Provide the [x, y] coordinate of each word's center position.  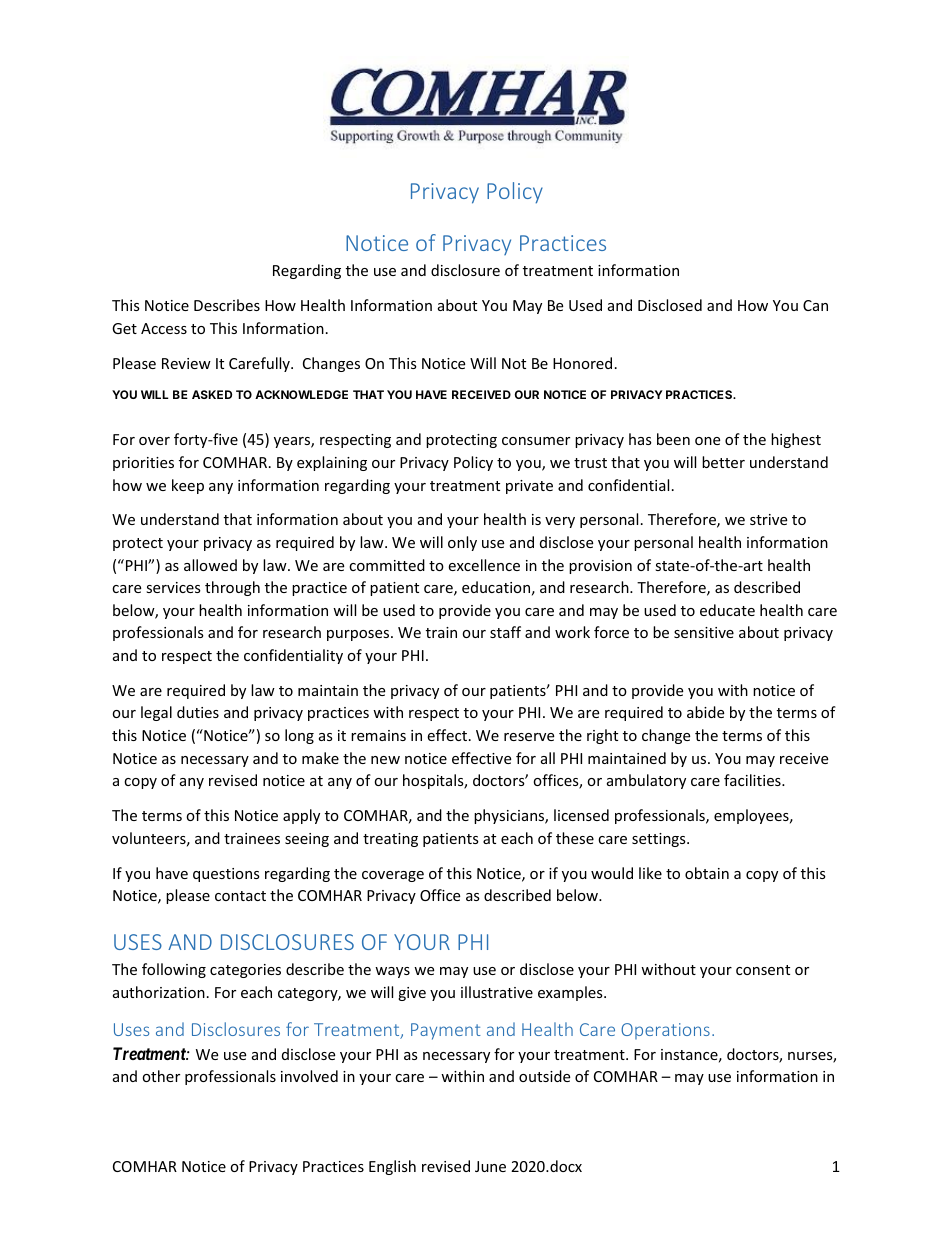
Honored [582, 363]
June [490, 1166]
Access [164, 328]
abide [705, 712]
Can [815, 305]
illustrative [497, 992]
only [462, 543]
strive [768, 519]
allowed [210, 565]
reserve [529, 737]
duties [198, 712]
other [161, 1076]
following [174, 970]
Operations [665, 1031]
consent [763, 970]
